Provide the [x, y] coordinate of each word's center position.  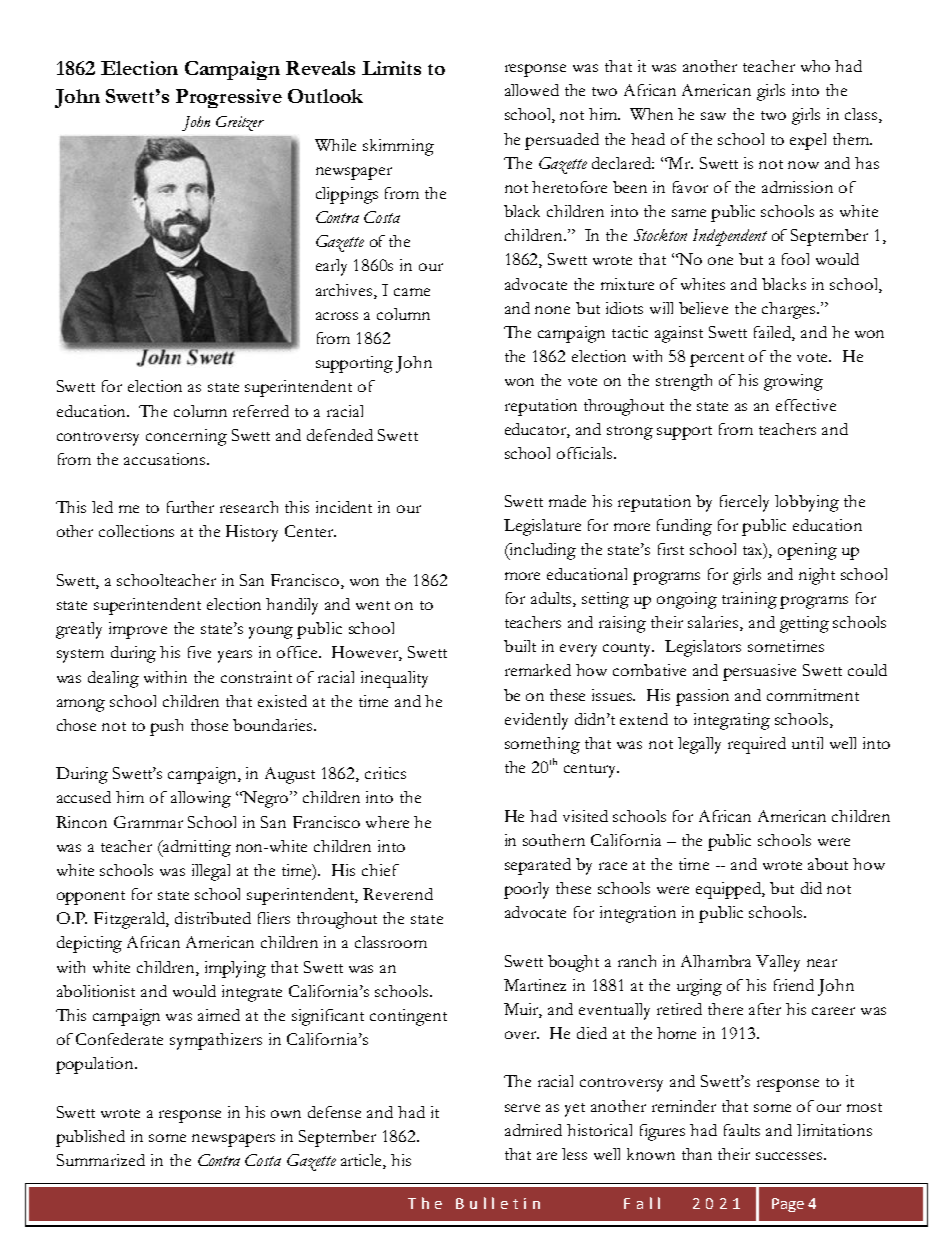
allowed [532, 90]
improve [138, 630]
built [520, 646]
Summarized [101, 1160]
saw [713, 116]
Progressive [229, 98]
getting [804, 624]
